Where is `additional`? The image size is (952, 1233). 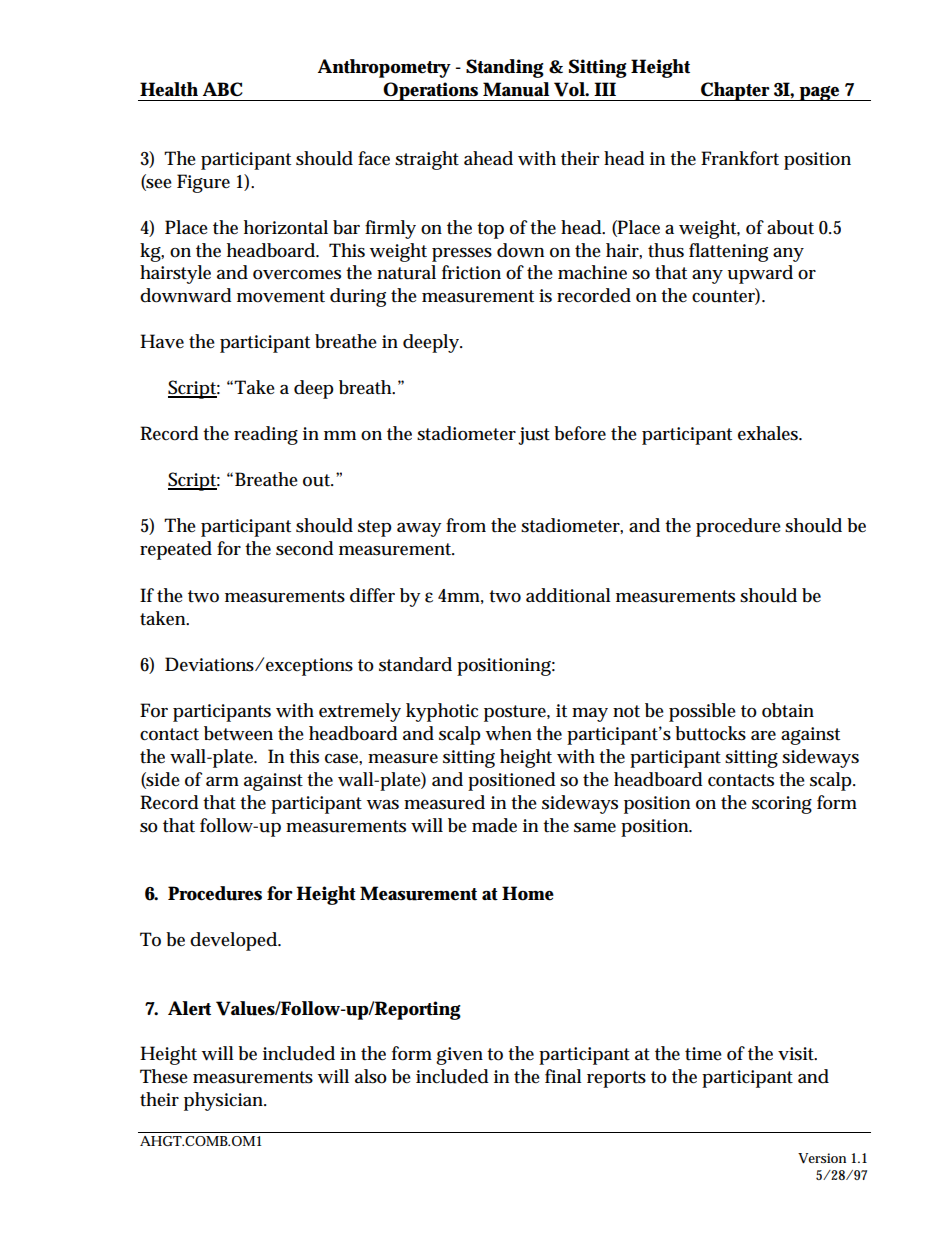 additional is located at coordinates (568, 595).
